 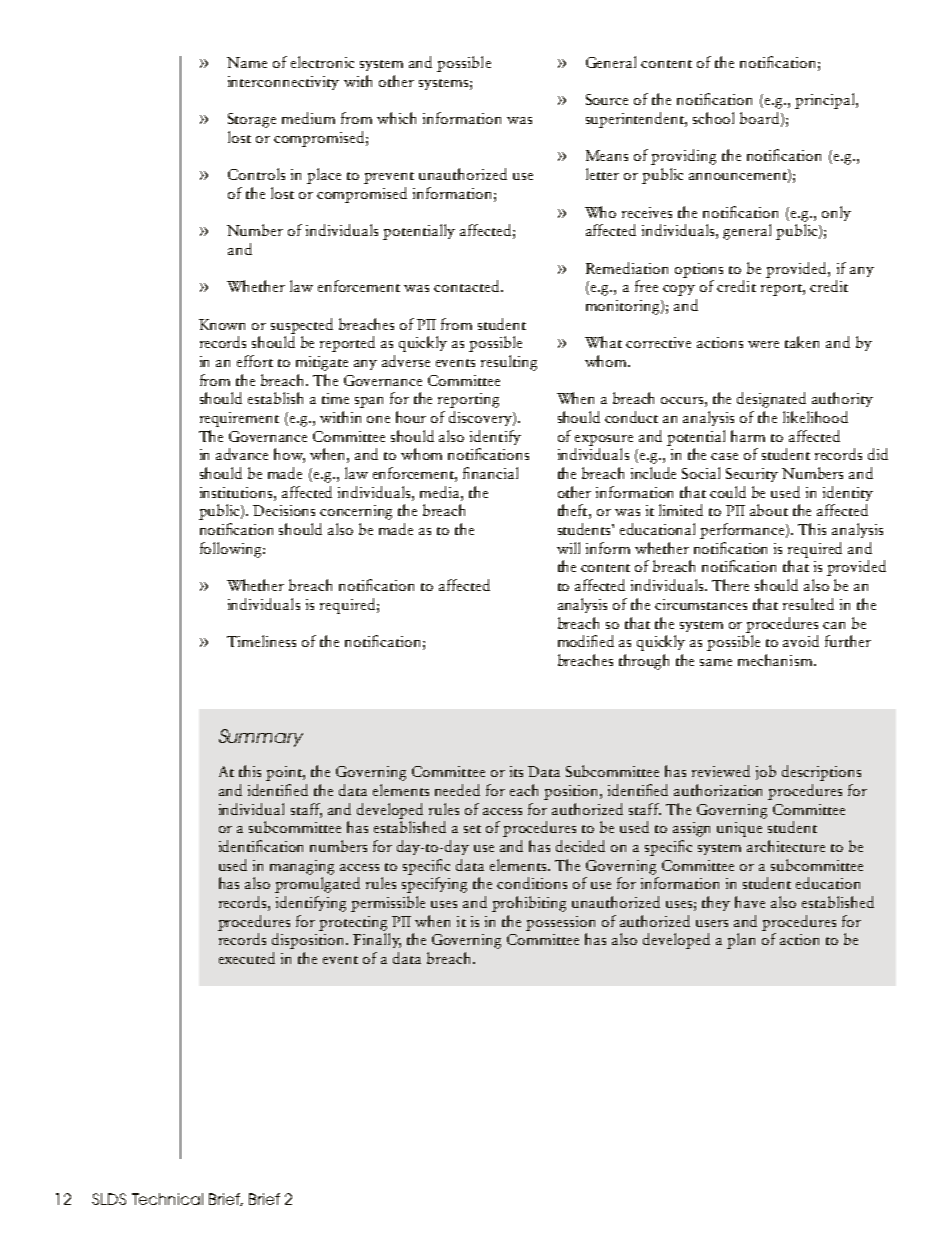 What do you see at coordinates (490, 473) in the document?
I see `financial` at bounding box center [490, 473].
